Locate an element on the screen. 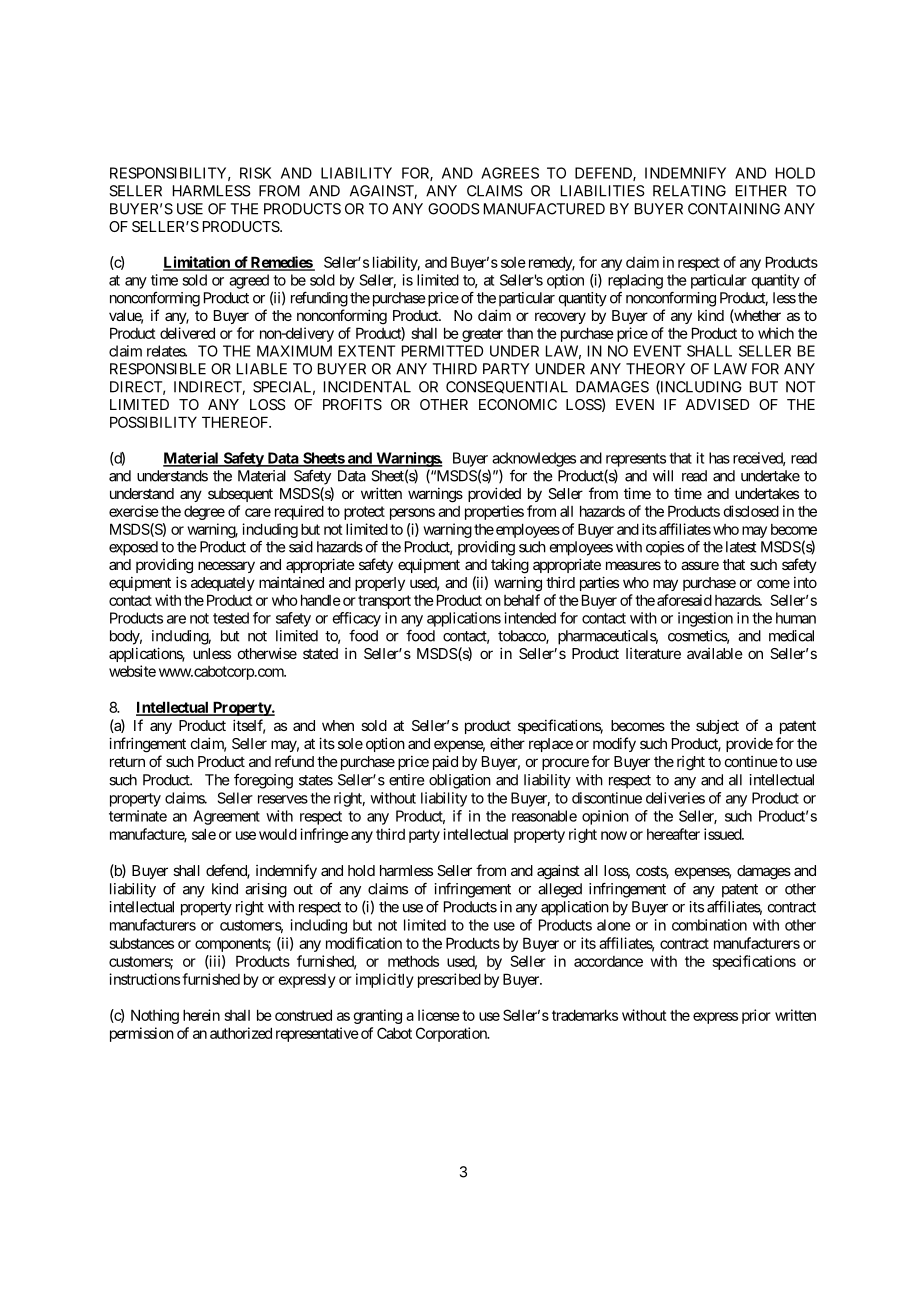 The image size is (924, 1308). ADVISED is located at coordinates (717, 404).
